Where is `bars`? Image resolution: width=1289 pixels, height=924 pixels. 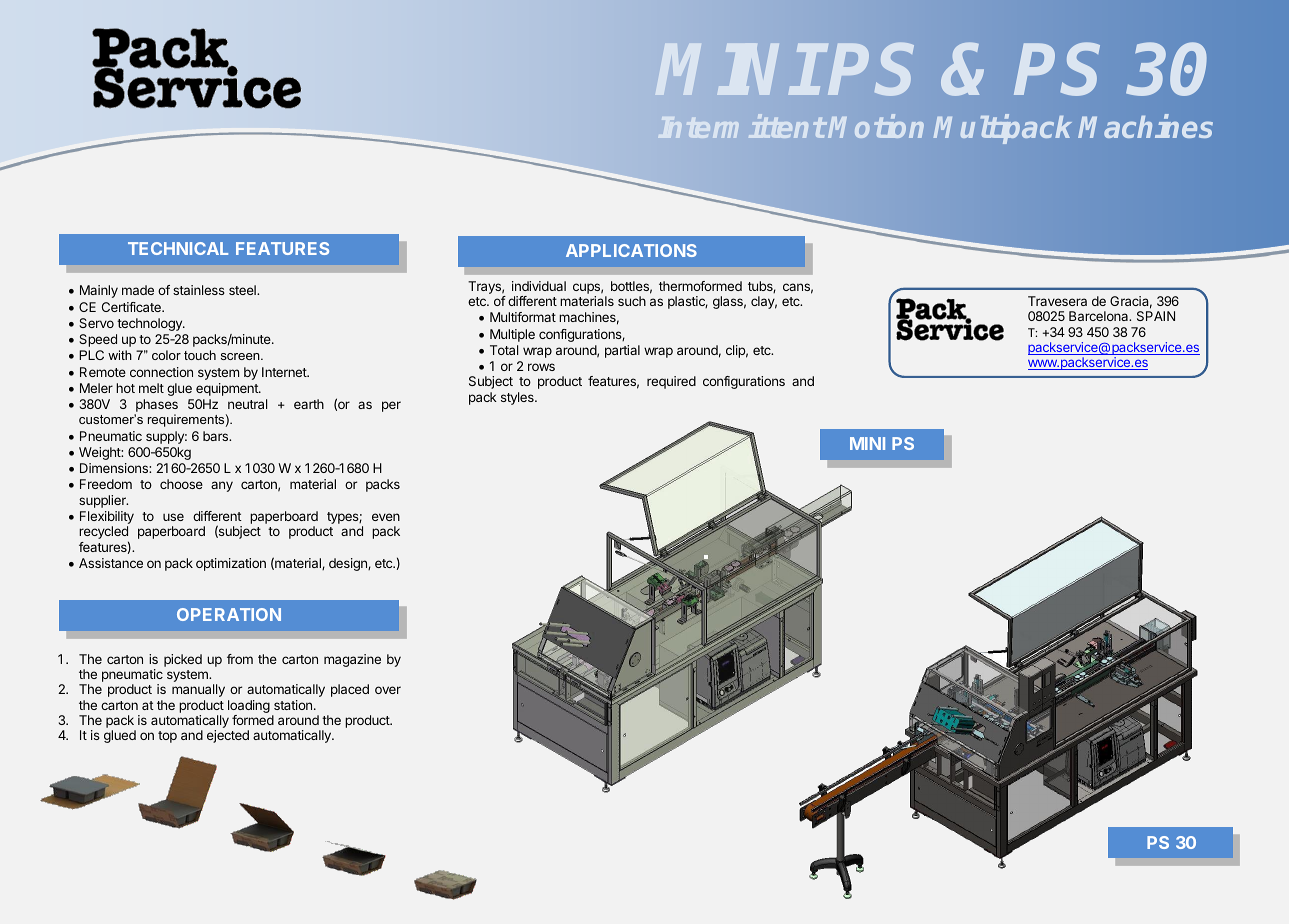
bars is located at coordinates (216, 436).
